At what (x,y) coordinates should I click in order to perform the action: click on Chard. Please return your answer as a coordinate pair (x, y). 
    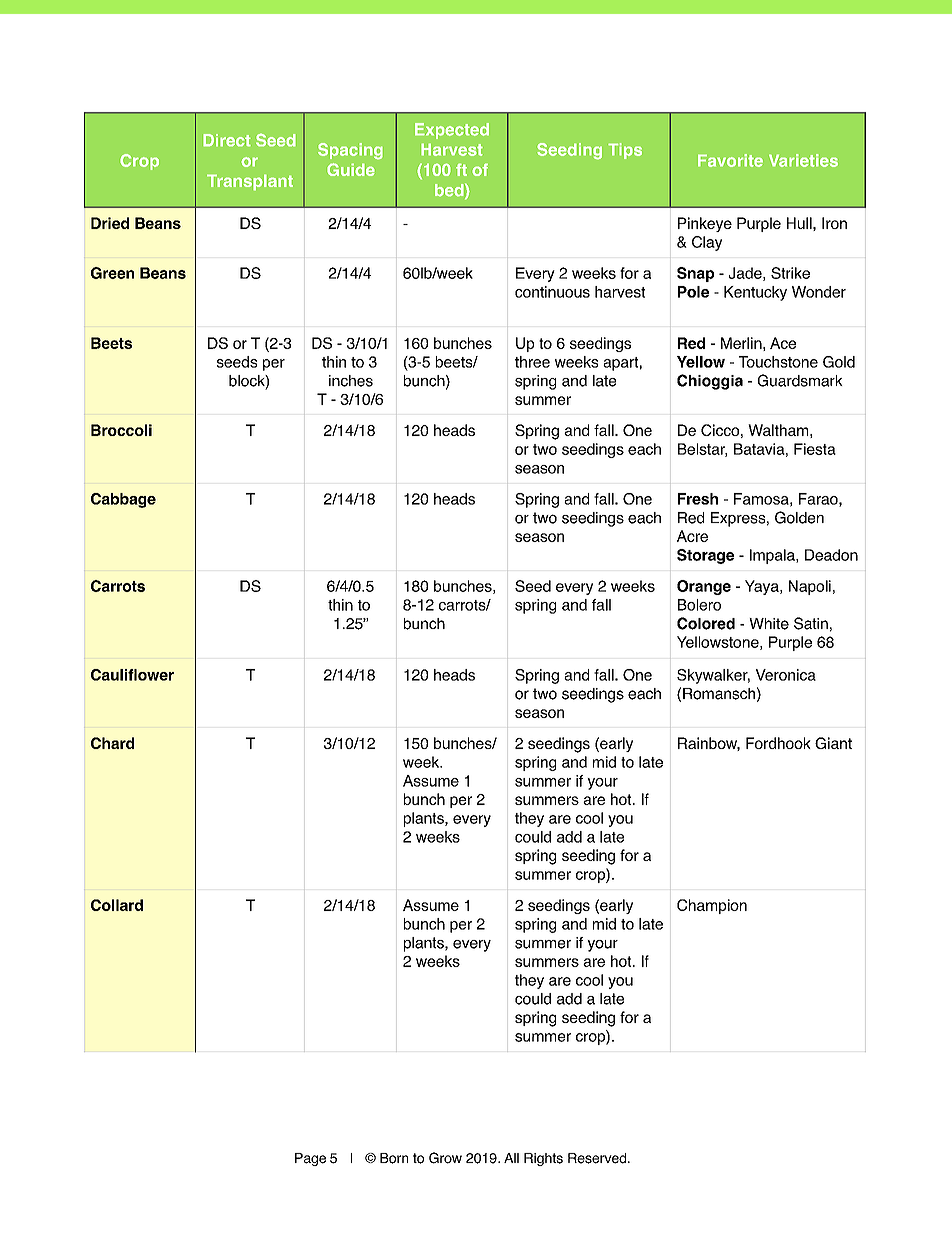
    Looking at the image, I should click on (112, 743).
